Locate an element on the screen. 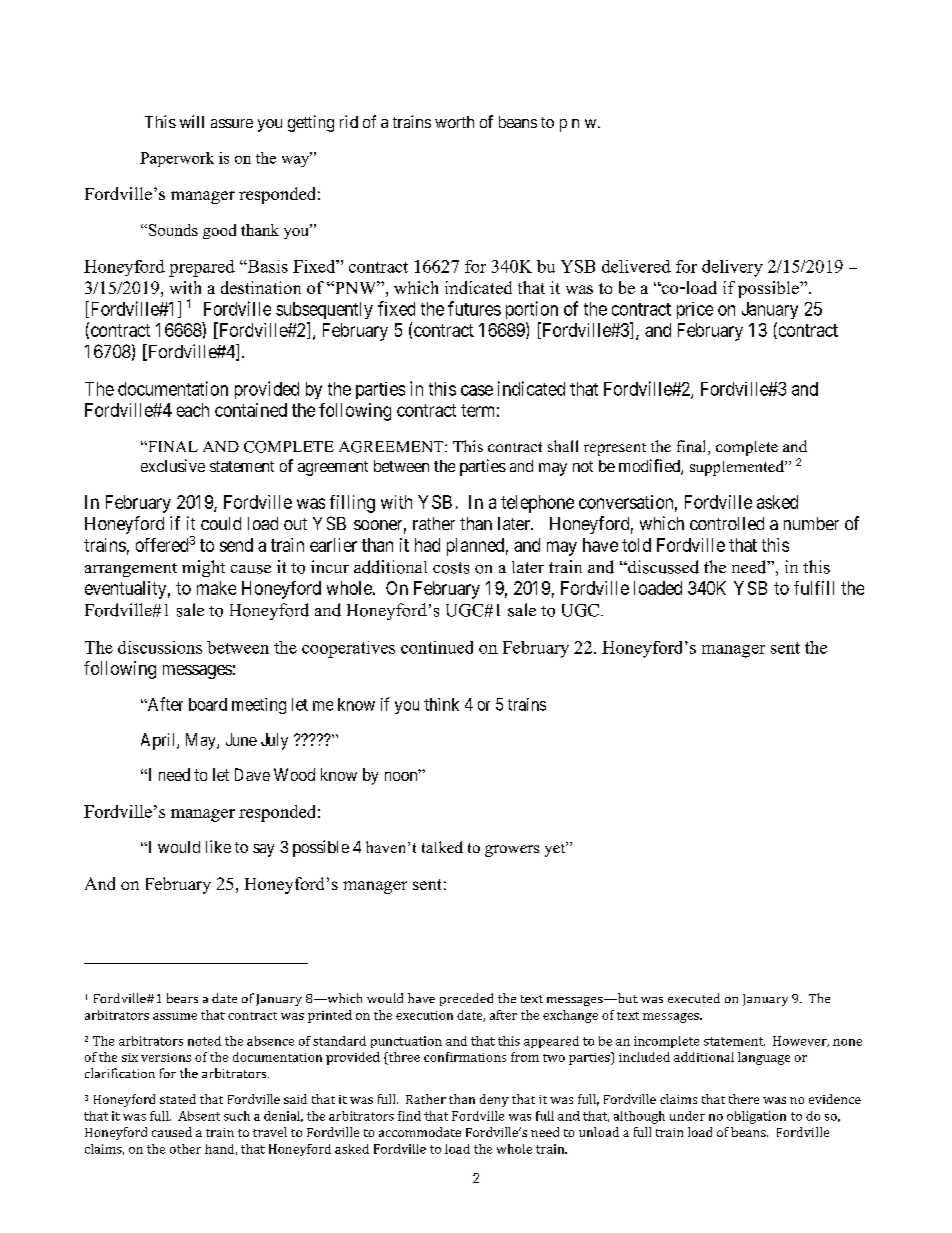 This screenshot has height=1233, width=952. such is located at coordinates (237, 1116).
